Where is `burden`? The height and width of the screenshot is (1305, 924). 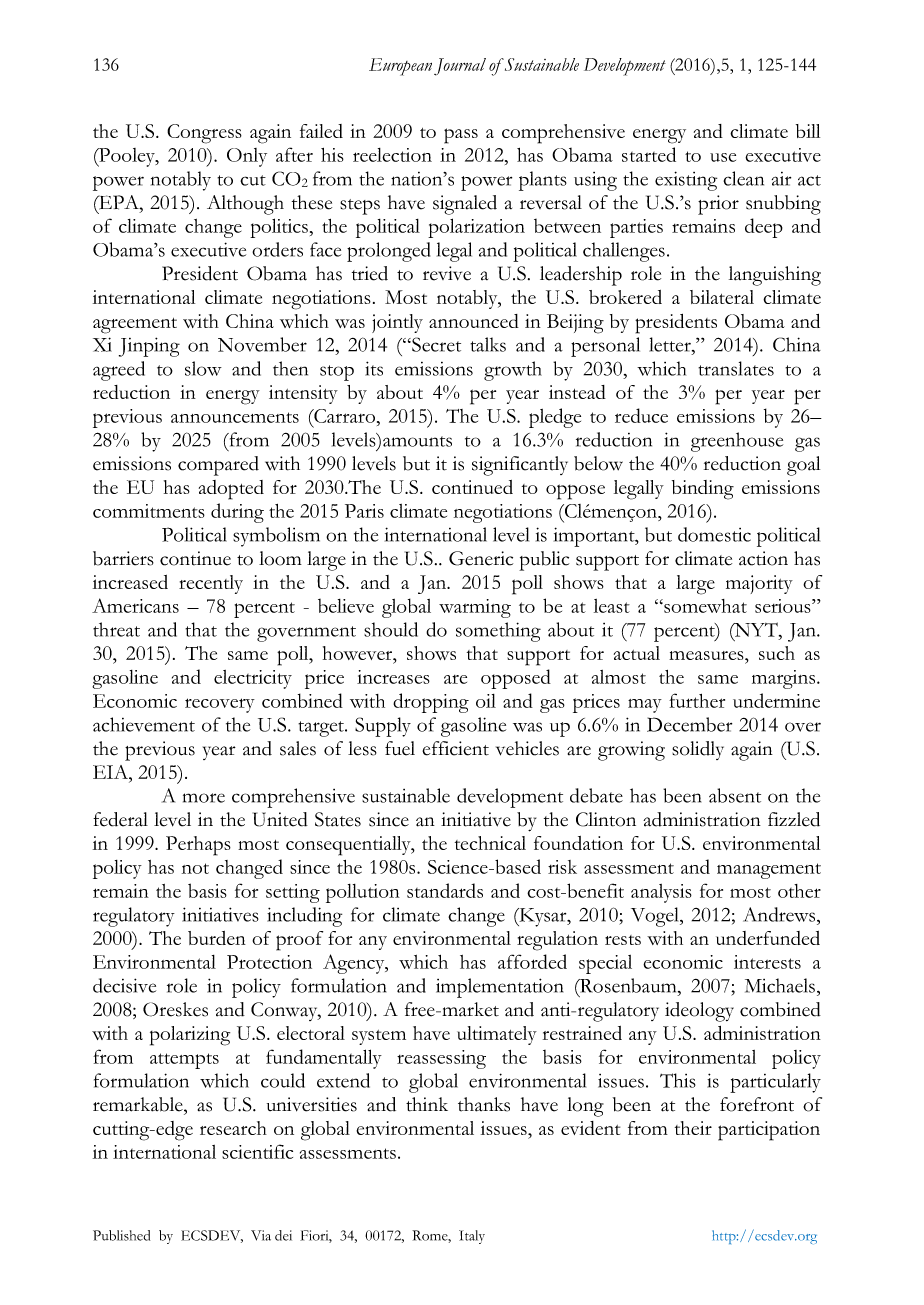
burden is located at coordinates (217, 938).
